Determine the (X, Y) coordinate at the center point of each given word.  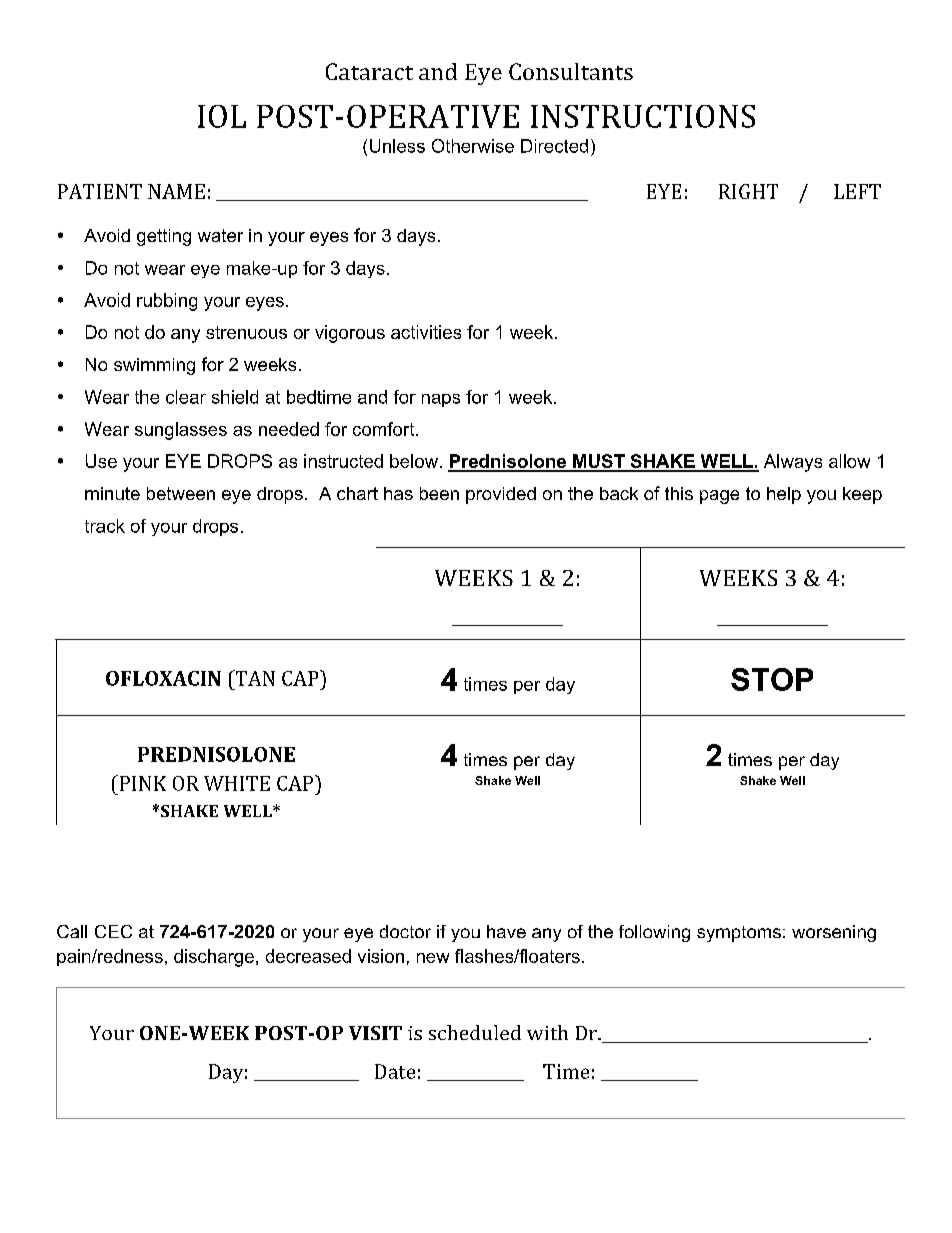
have (506, 931)
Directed (554, 146)
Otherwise (473, 146)
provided (501, 495)
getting (164, 237)
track (105, 526)
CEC (113, 931)
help (784, 495)
